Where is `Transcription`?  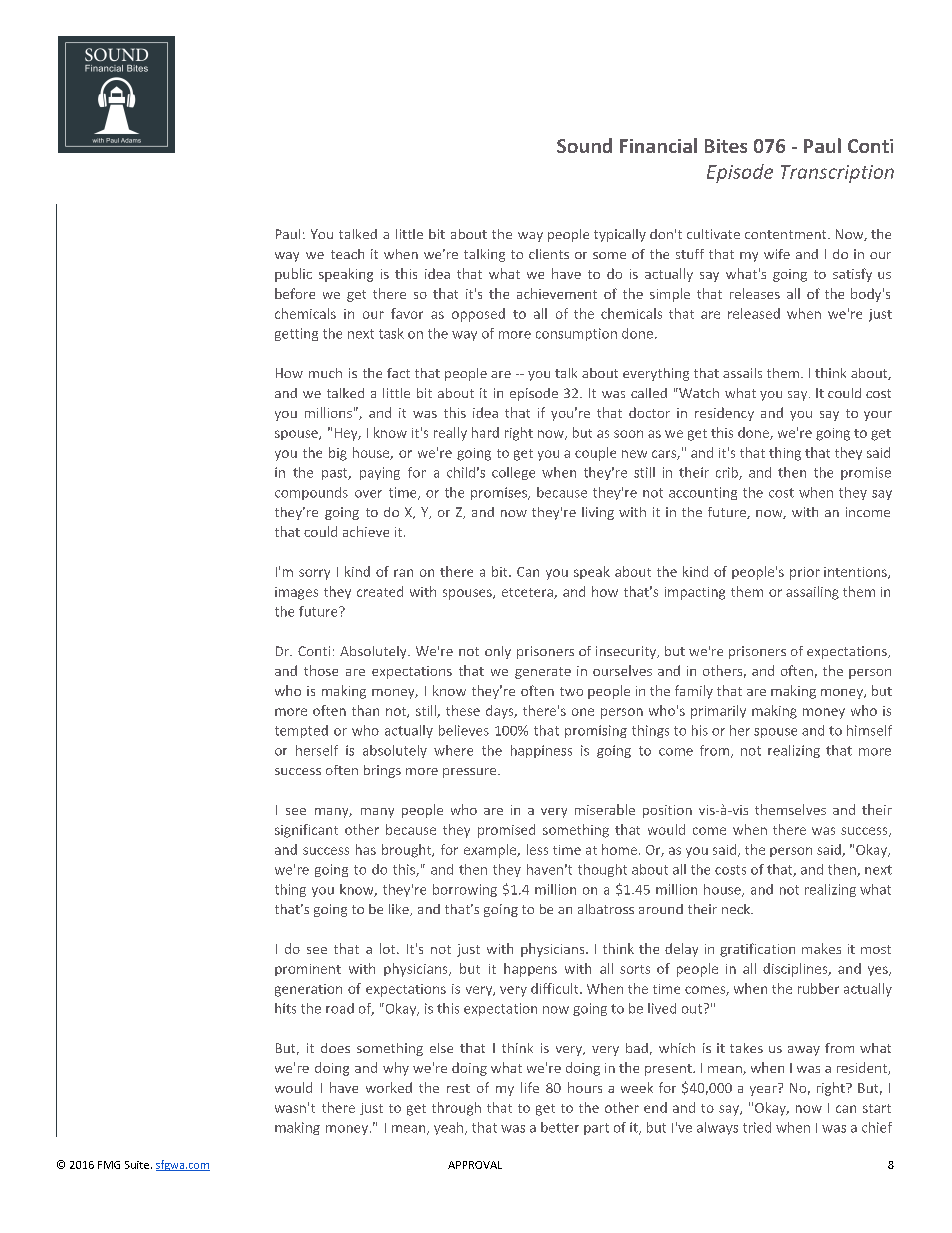 Transcription is located at coordinates (837, 174).
